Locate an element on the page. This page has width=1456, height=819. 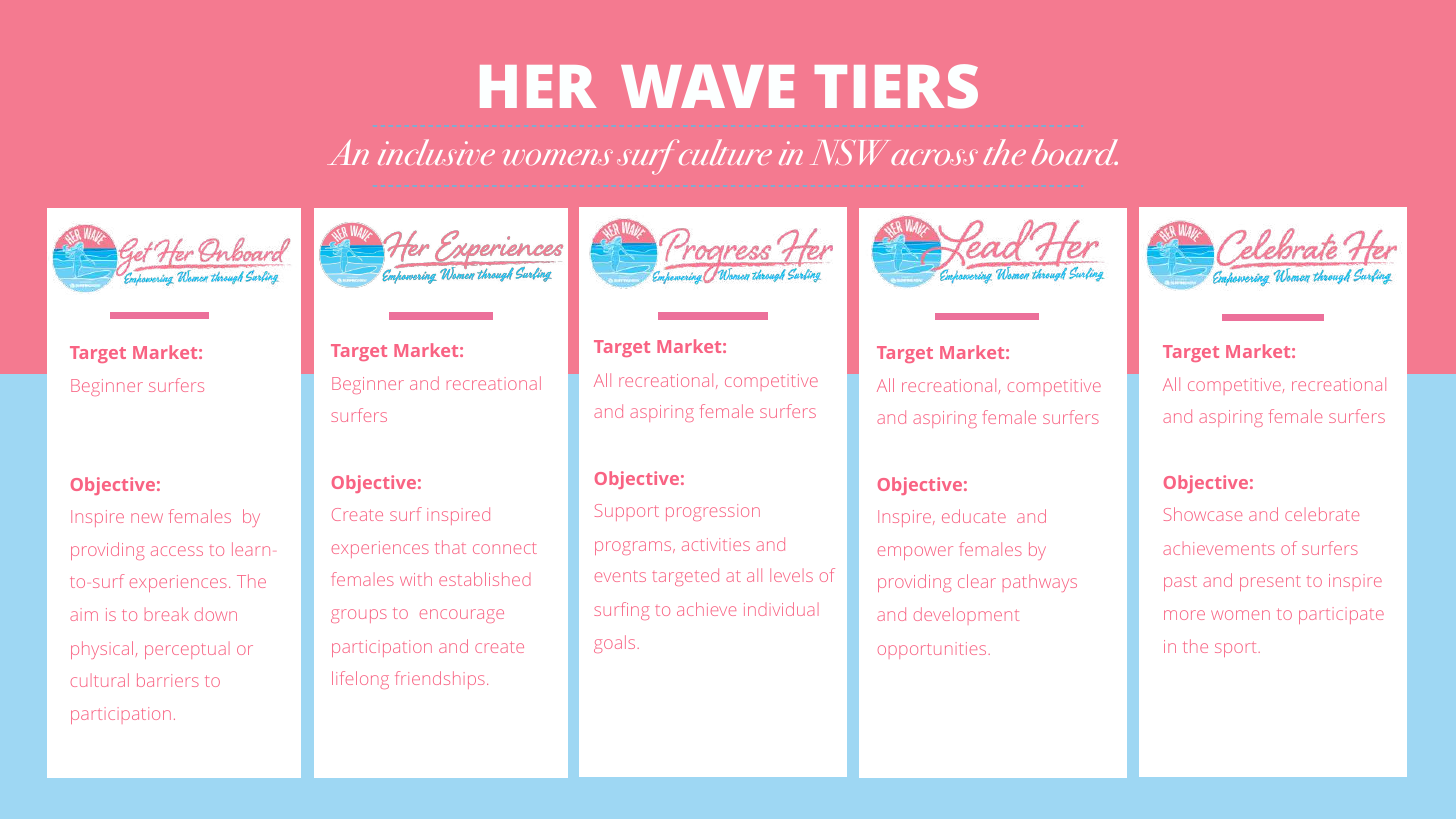
WAVE is located at coordinates (707, 86).
